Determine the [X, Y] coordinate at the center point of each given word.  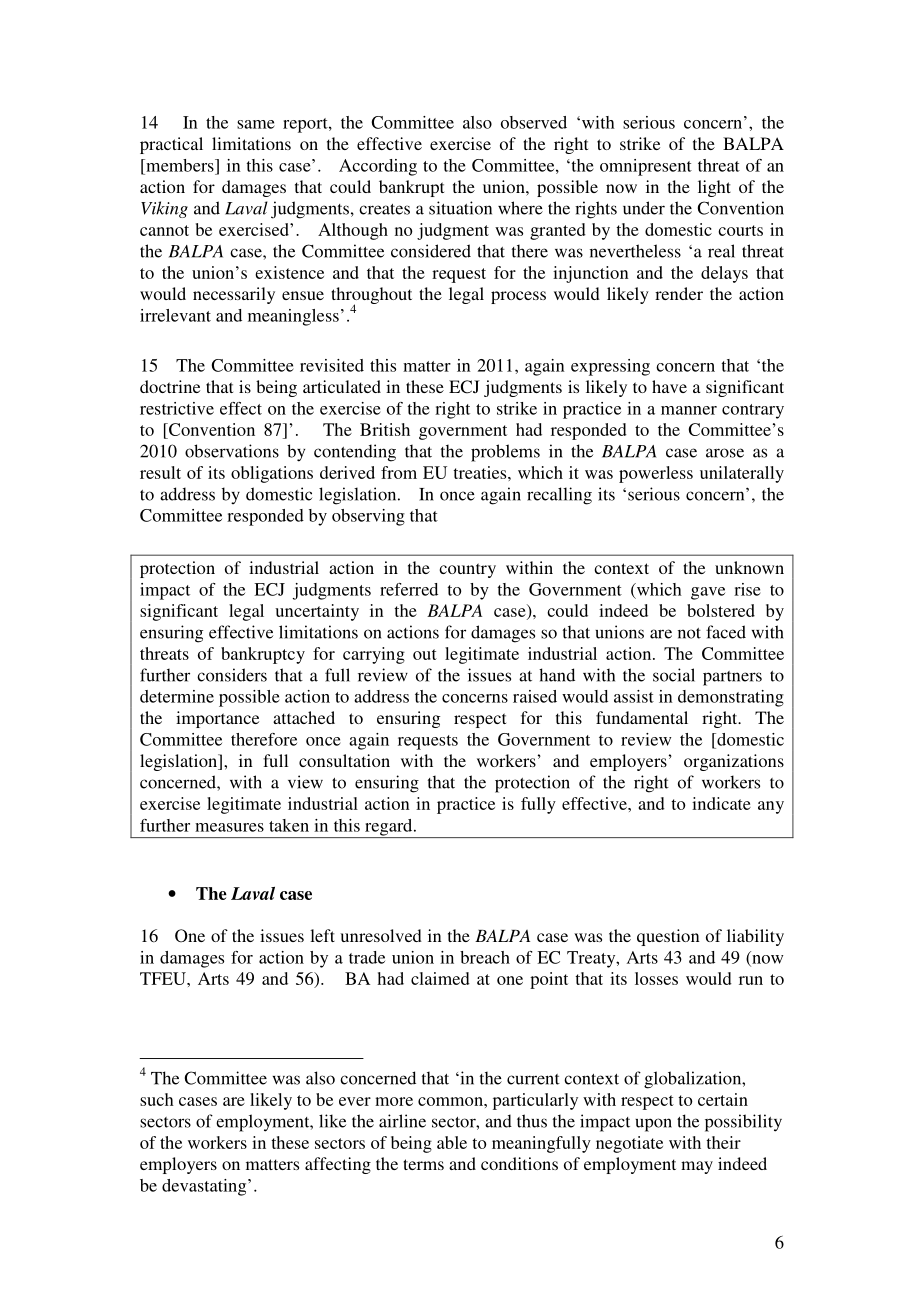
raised [535, 696]
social [674, 675]
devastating [205, 1187]
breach [485, 957]
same [256, 124]
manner [689, 410]
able [452, 1142]
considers [232, 675]
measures [229, 827]
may [697, 1167]
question [668, 937]
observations [232, 451]
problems [505, 453]
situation [460, 208]
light [714, 188]
